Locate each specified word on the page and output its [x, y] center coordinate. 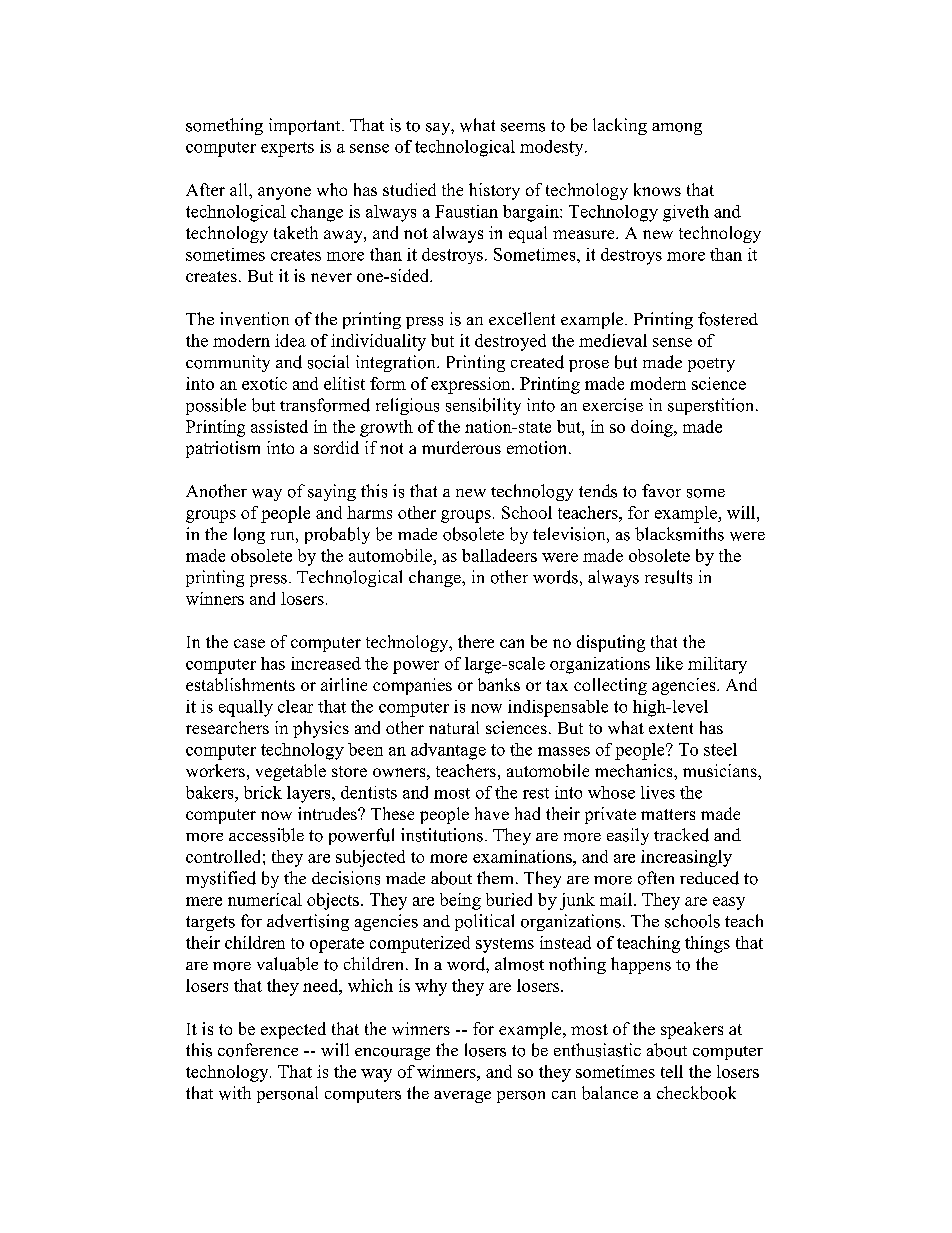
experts [287, 149]
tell [672, 1071]
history [494, 191]
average [462, 1097]
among [677, 129]
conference [258, 1050]
